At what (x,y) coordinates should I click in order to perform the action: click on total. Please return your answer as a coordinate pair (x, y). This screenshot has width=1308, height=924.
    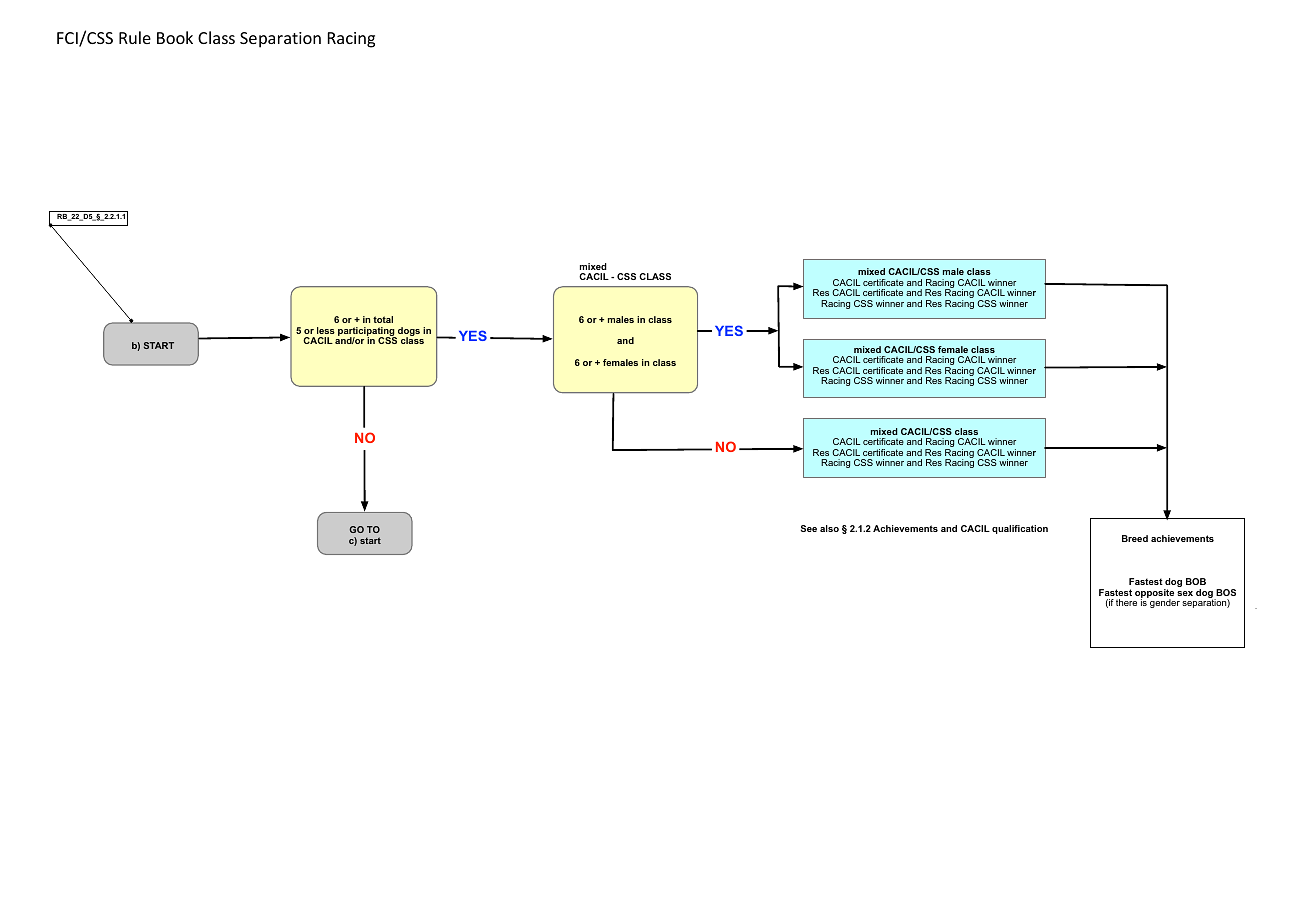
    Looking at the image, I should click on (383, 319).
